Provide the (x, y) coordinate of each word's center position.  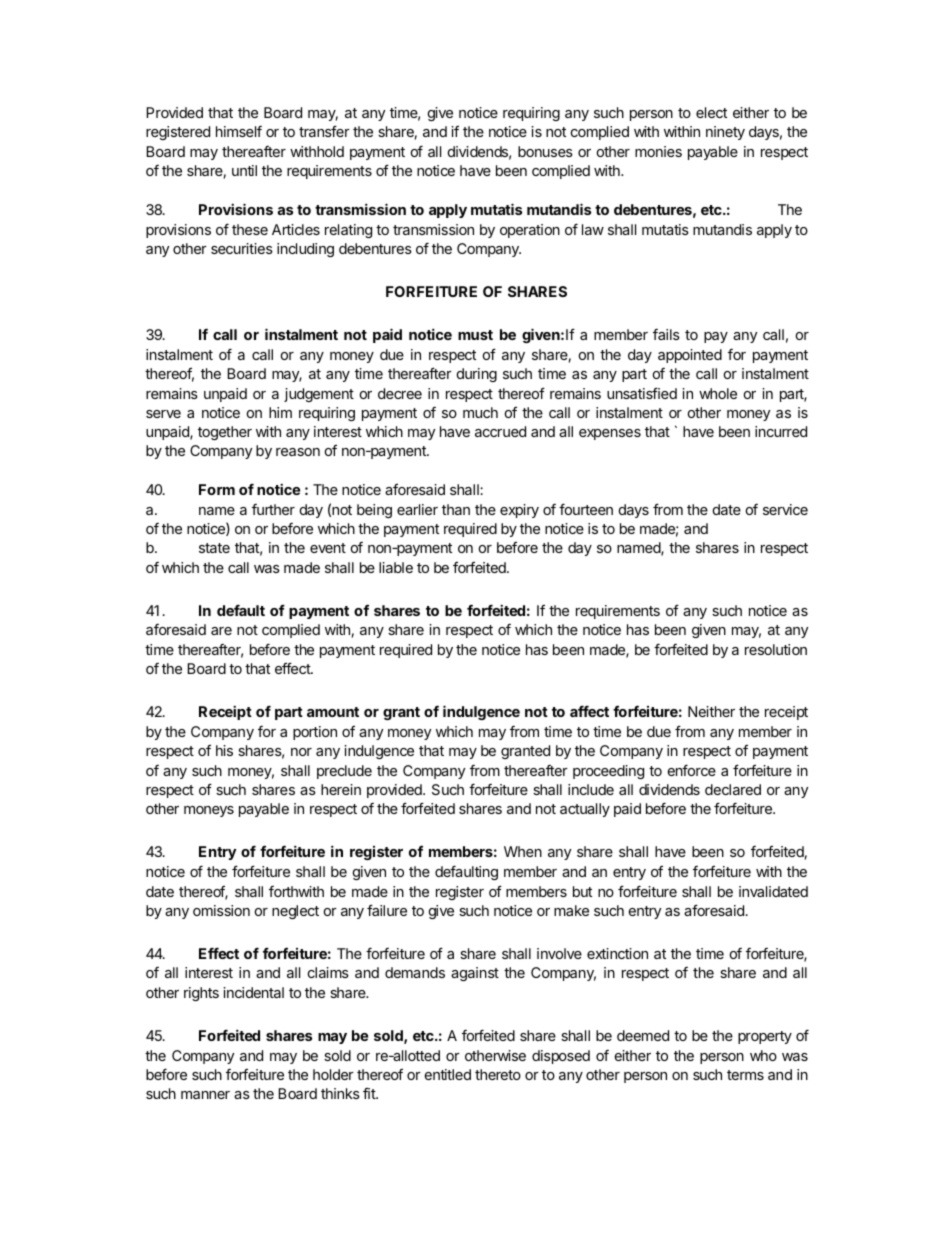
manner (205, 1095)
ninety (725, 133)
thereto (498, 1074)
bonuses (545, 151)
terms (745, 1075)
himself (239, 131)
